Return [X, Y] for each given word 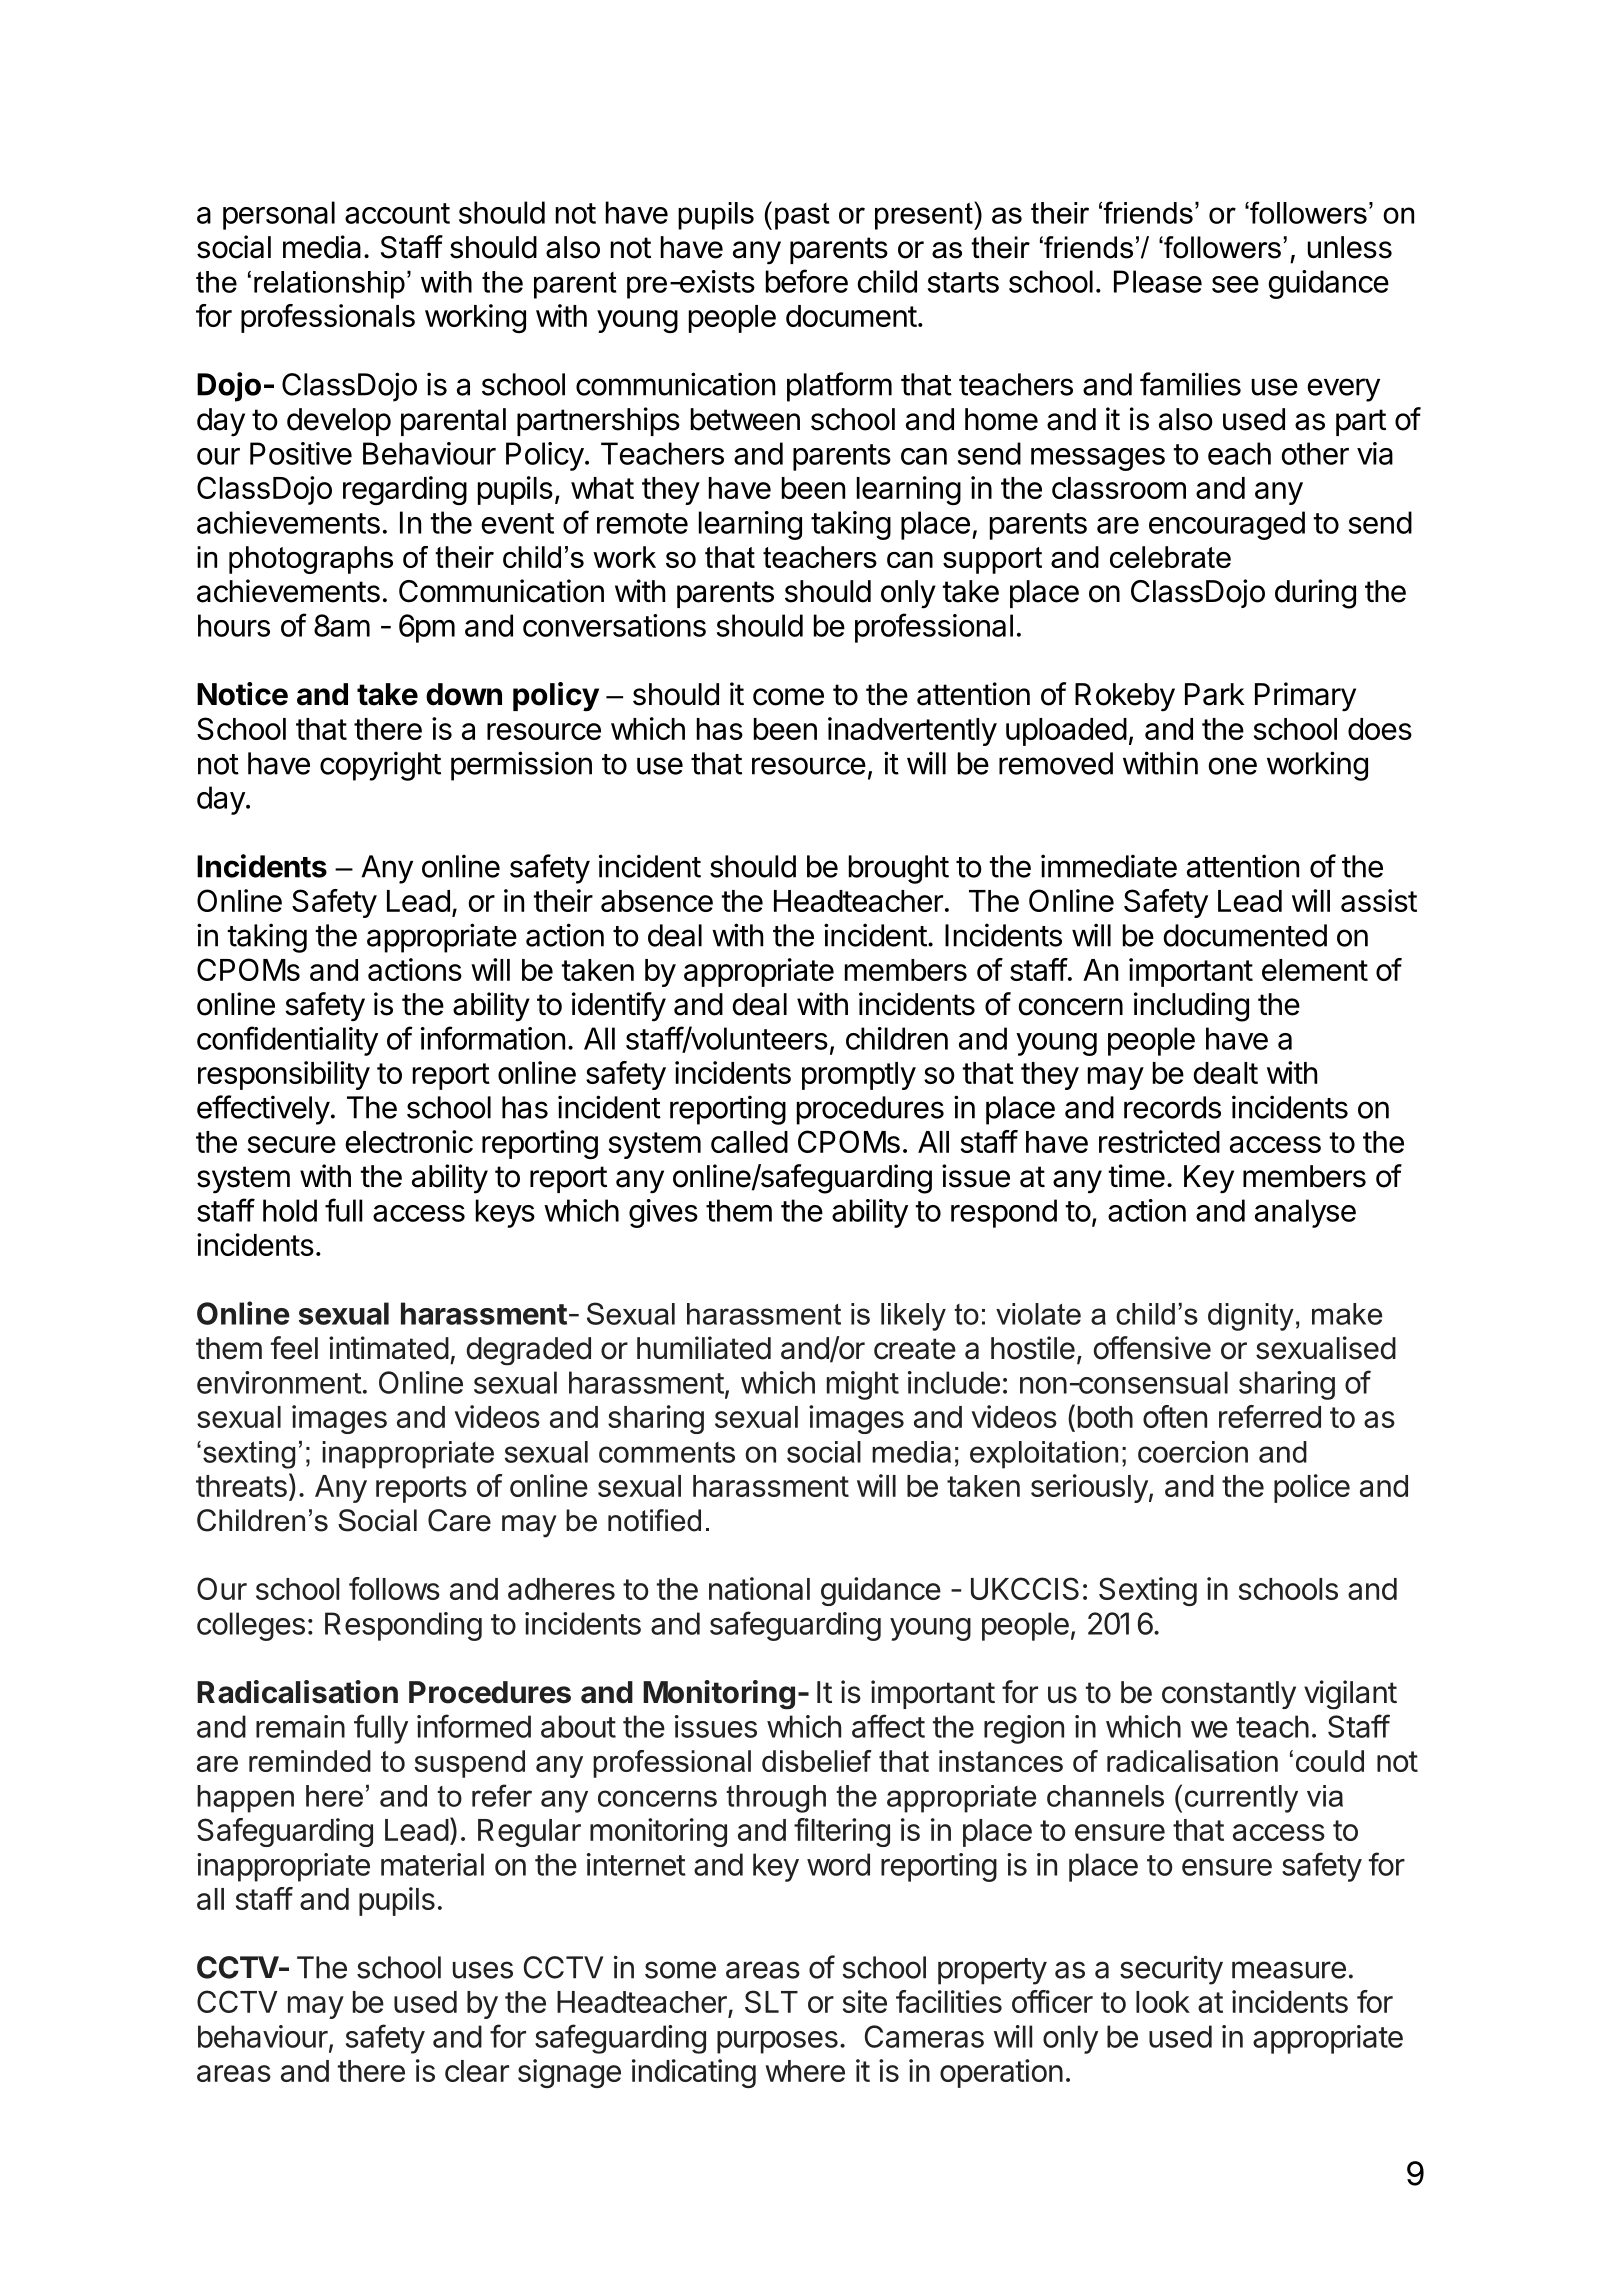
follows [394, 1588]
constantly [1229, 1695]
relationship [329, 285]
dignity [1251, 1317]
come [788, 697]
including [1191, 1007]
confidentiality [287, 1041]
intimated [389, 1348]
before [807, 281]
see [1235, 284]
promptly [859, 1076]
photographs [311, 560]
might [863, 1385]
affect [888, 1726]
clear [477, 2071]
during [1315, 594]
